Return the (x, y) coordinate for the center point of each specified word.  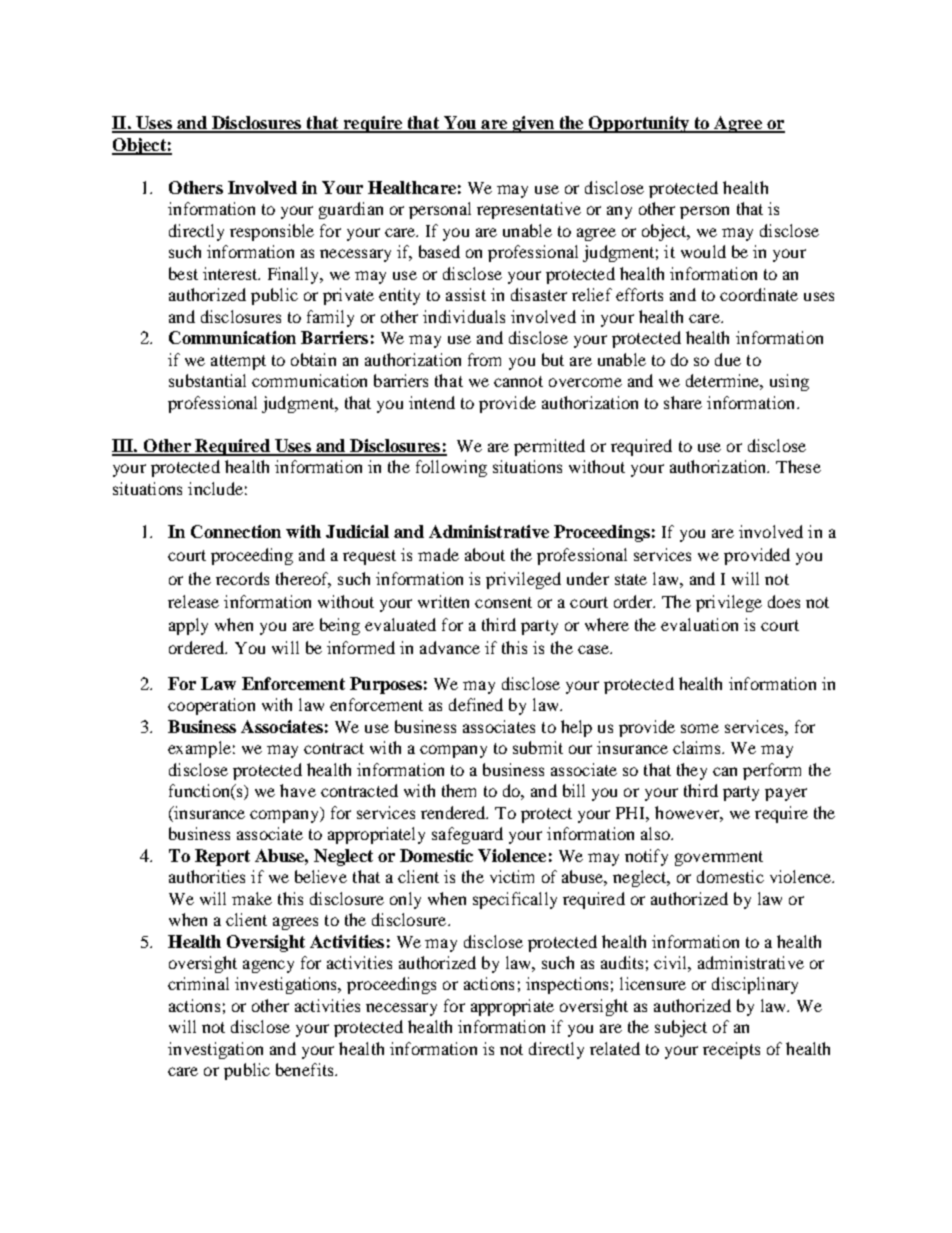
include (215, 488)
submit (538, 747)
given (533, 124)
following (451, 468)
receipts (731, 1050)
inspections (567, 985)
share (683, 402)
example (199, 749)
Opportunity (639, 124)
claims (698, 747)
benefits (306, 1069)
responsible (272, 232)
